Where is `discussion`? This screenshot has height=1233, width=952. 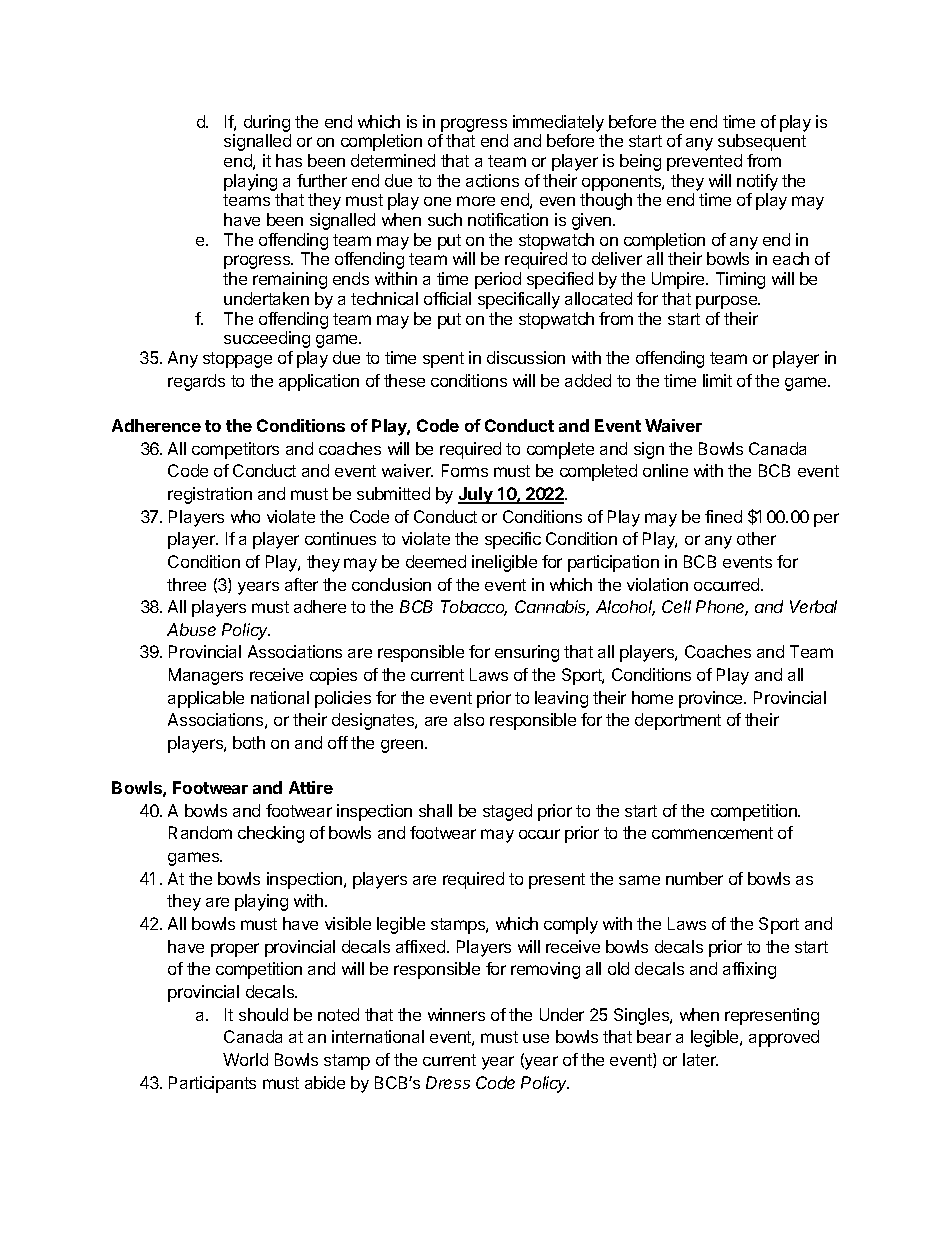 discussion is located at coordinates (526, 357).
